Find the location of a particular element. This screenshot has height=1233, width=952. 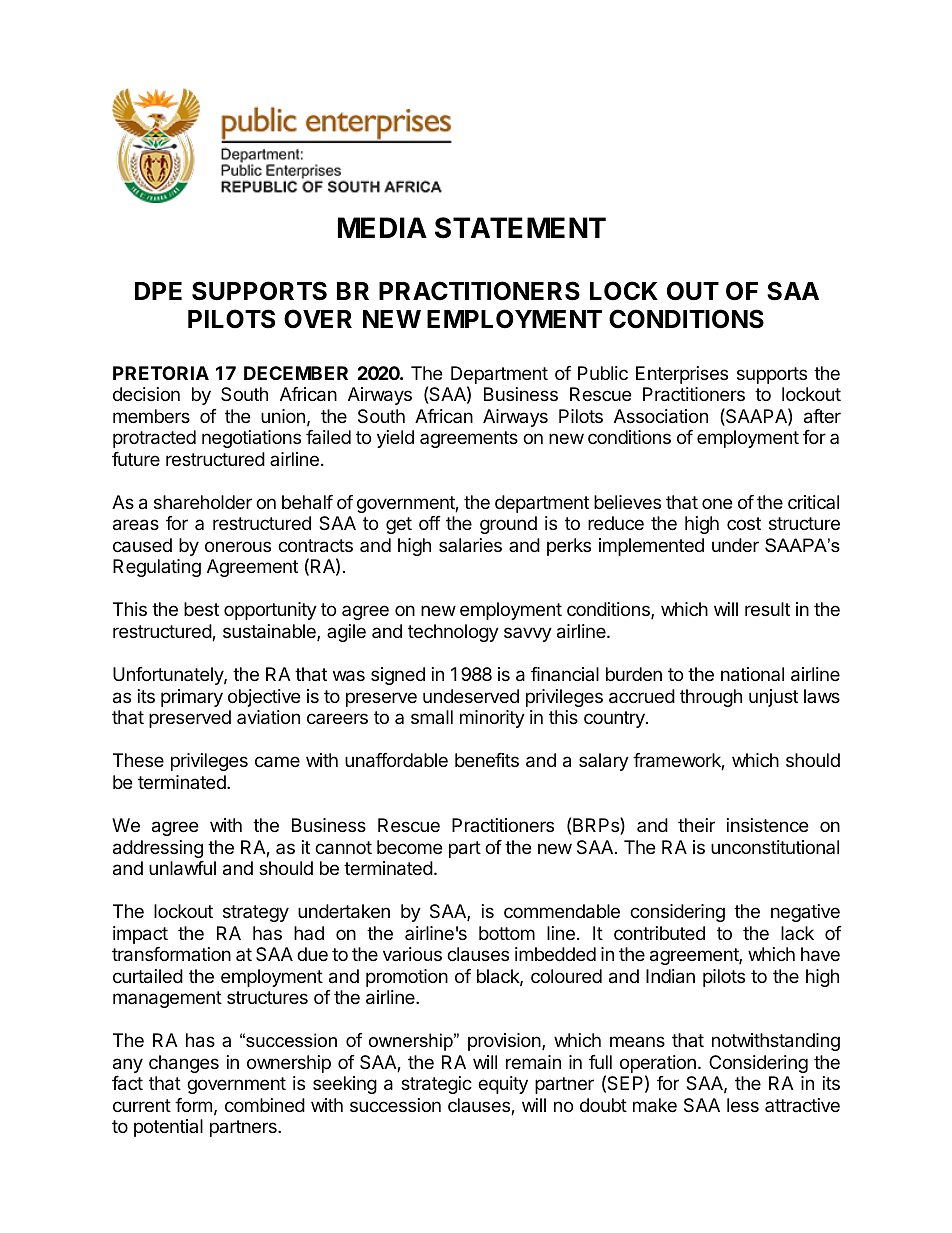

combined is located at coordinates (265, 1105).
